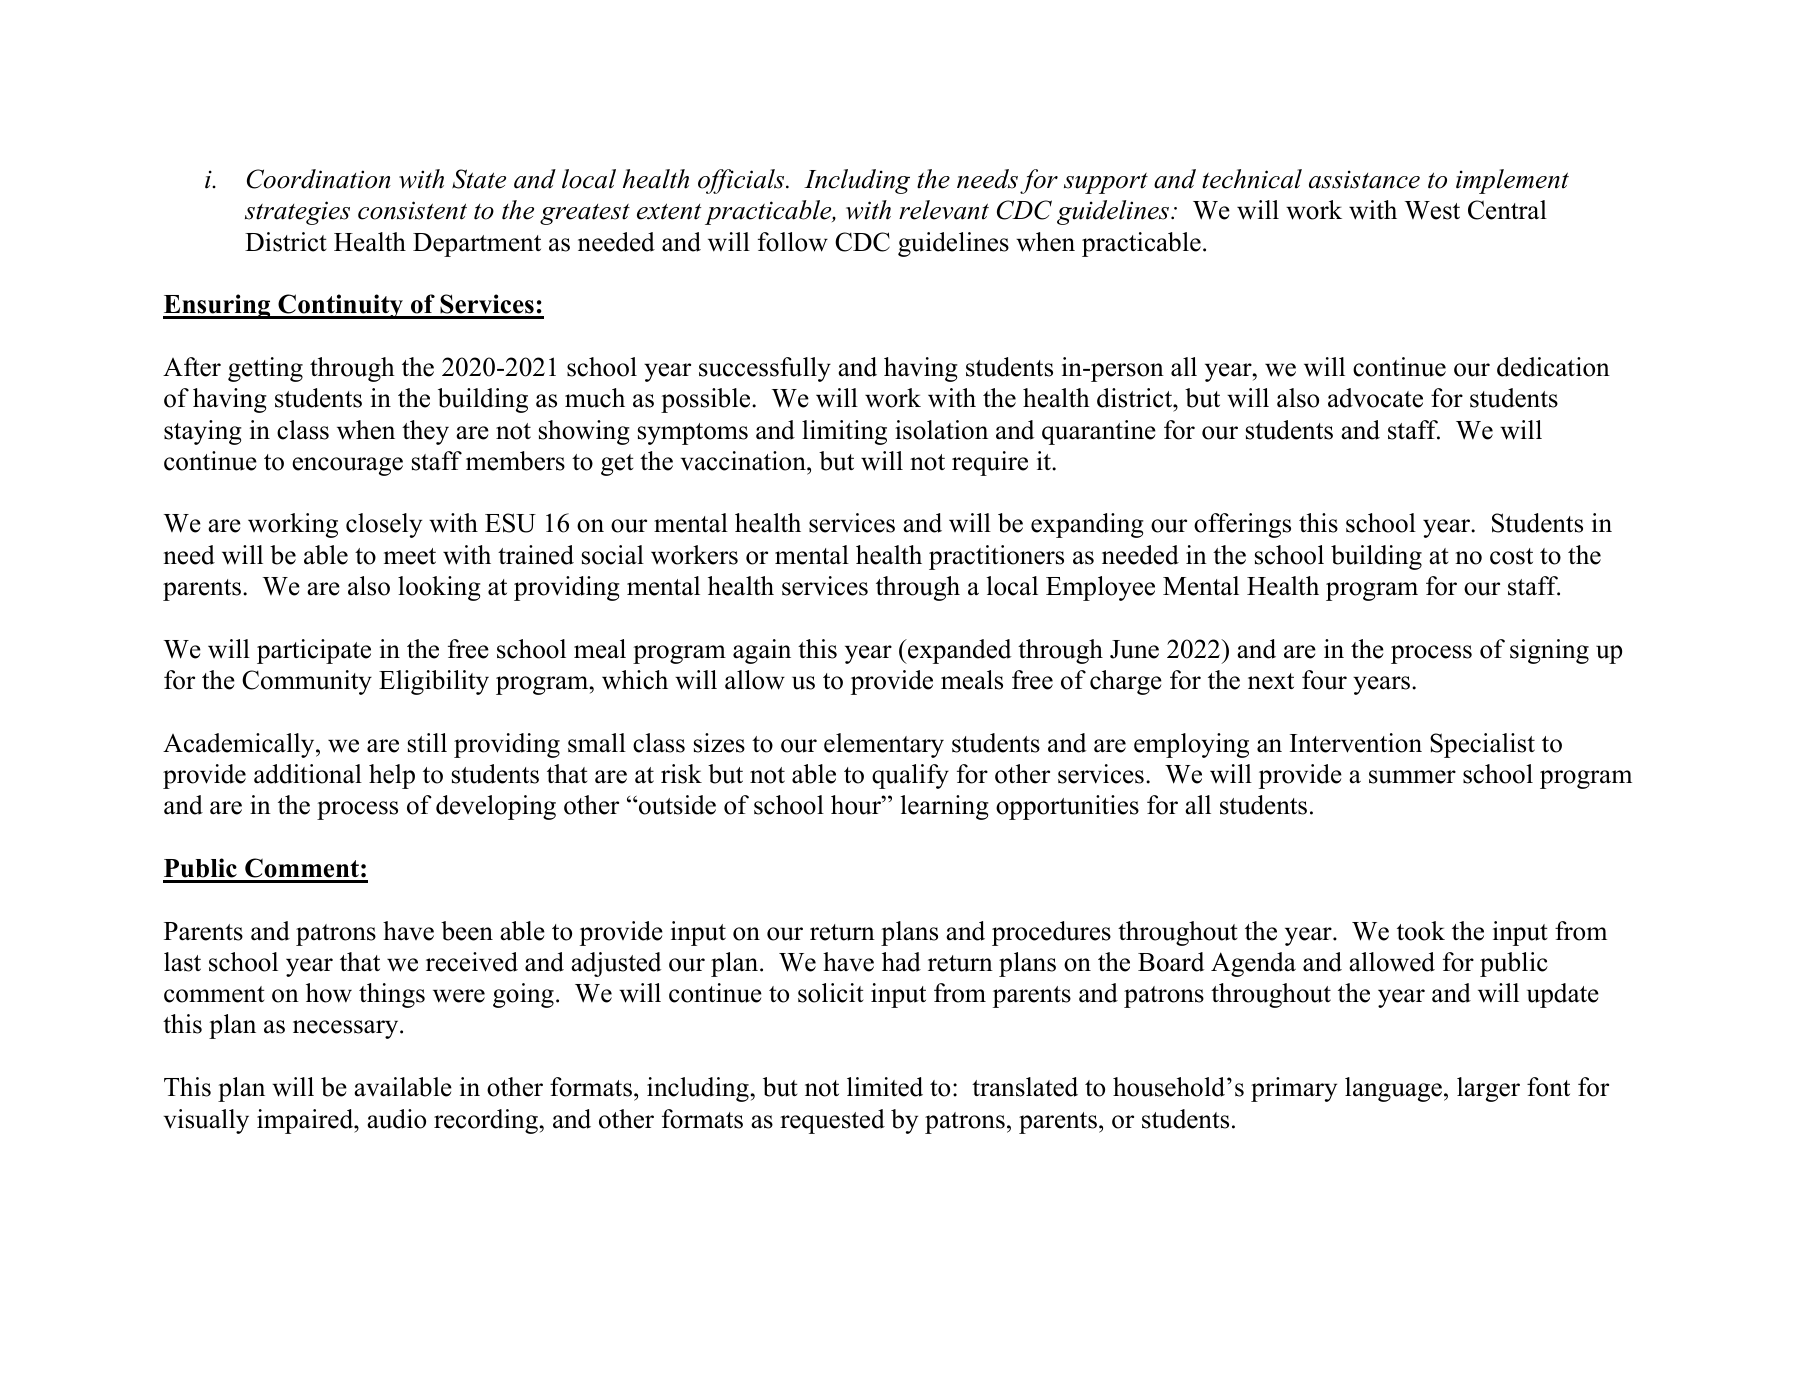  What do you see at coordinates (885, 1087) in the screenshot?
I see `limited` at bounding box center [885, 1087].
